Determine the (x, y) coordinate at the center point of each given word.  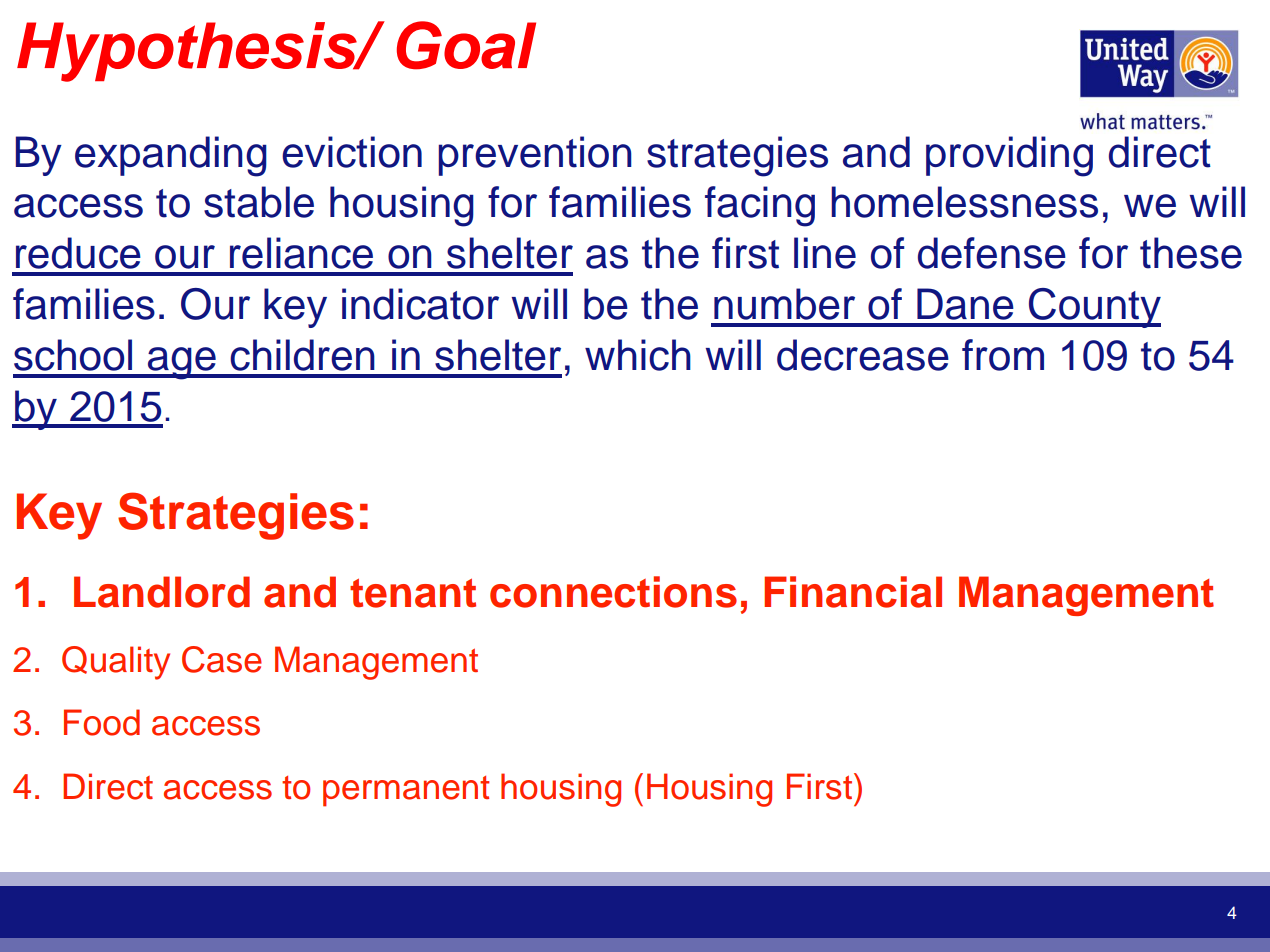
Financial (853, 592)
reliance (301, 253)
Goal (466, 45)
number (784, 304)
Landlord (162, 592)
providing (1009, 156)
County (1094, 308)
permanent (406, 791)
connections (613, 592)
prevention (535, 156)
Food (102, 722)
